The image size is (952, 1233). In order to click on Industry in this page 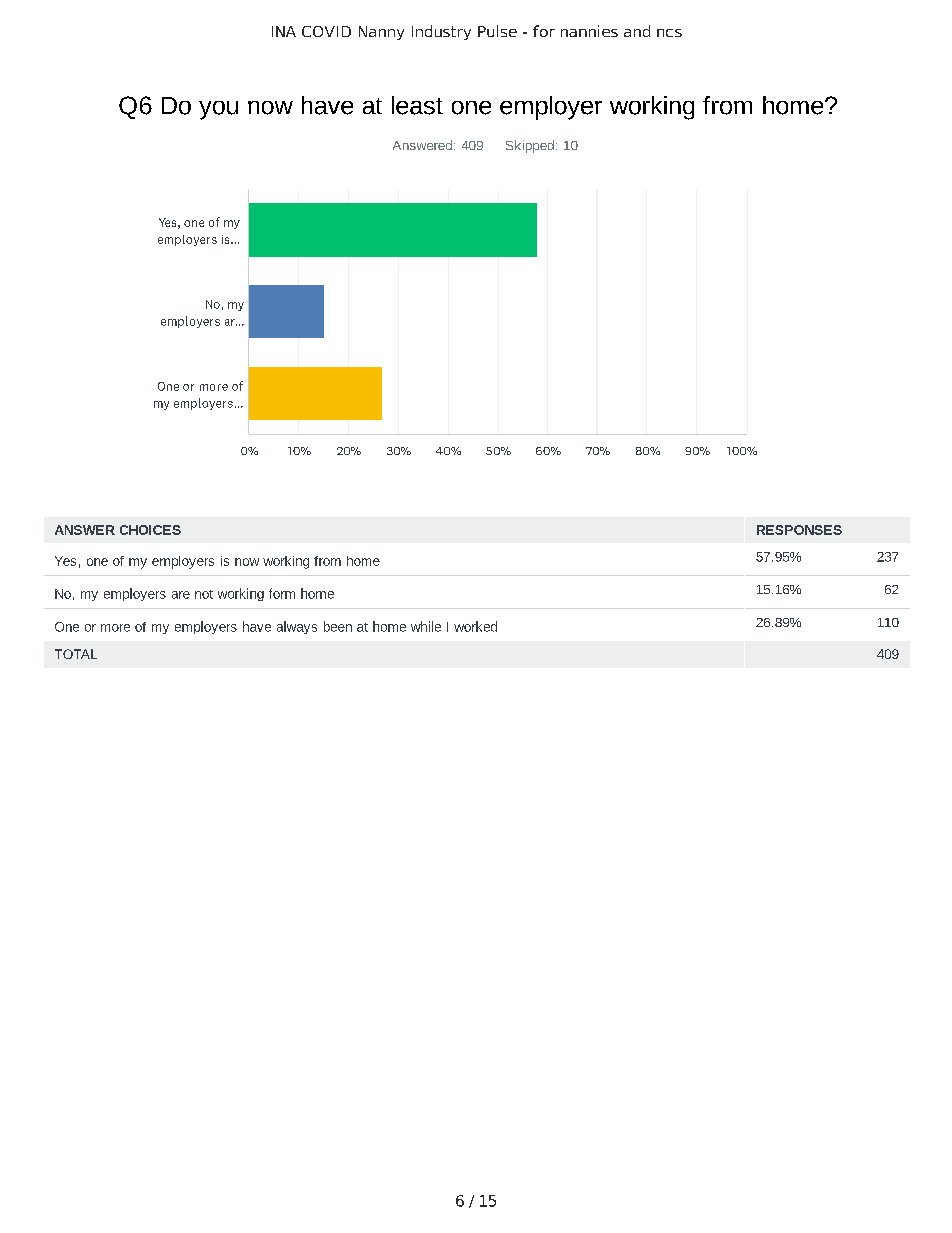, I will do `click(441, 32)`.
